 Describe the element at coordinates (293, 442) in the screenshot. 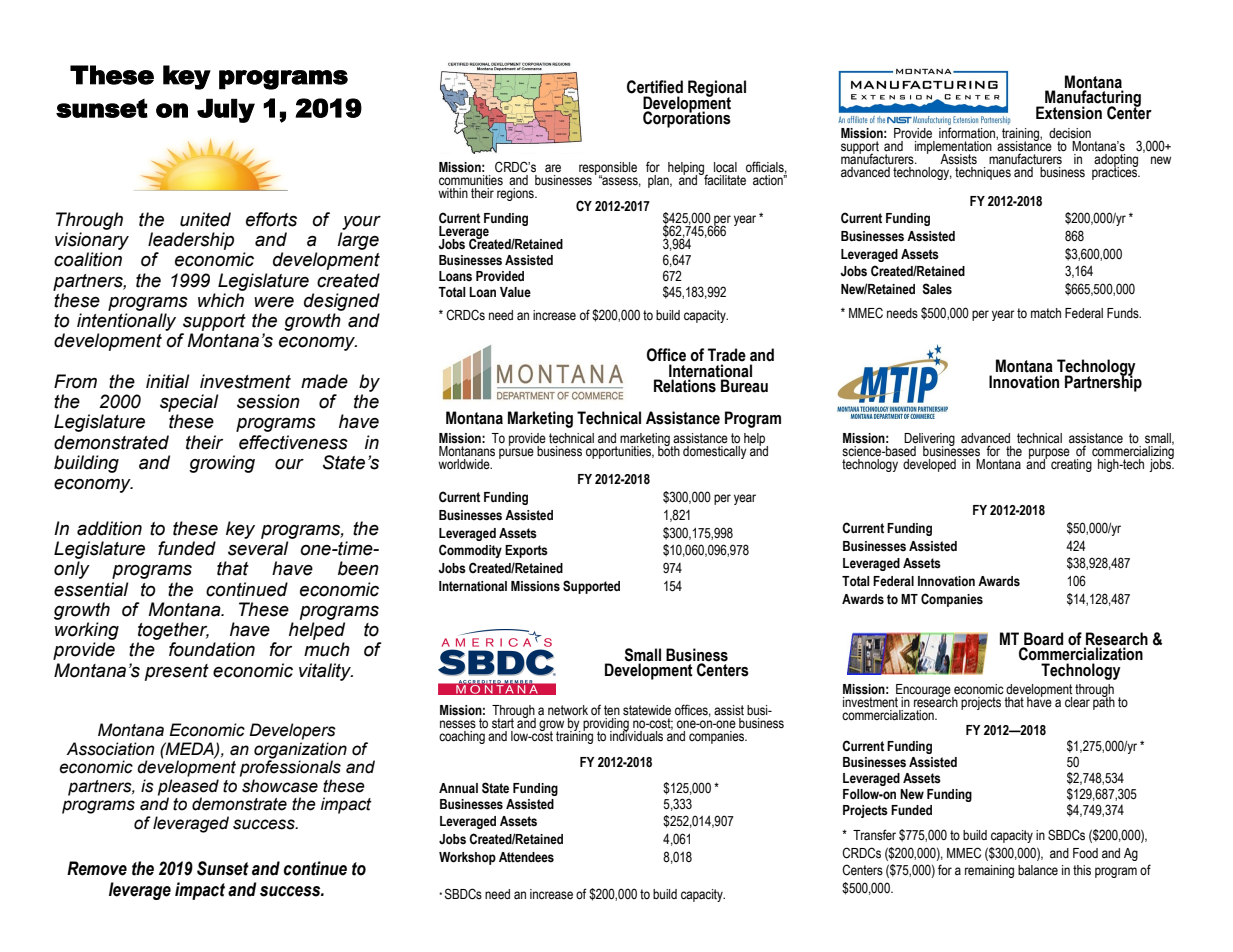

I see `effectiveness` at that location.
